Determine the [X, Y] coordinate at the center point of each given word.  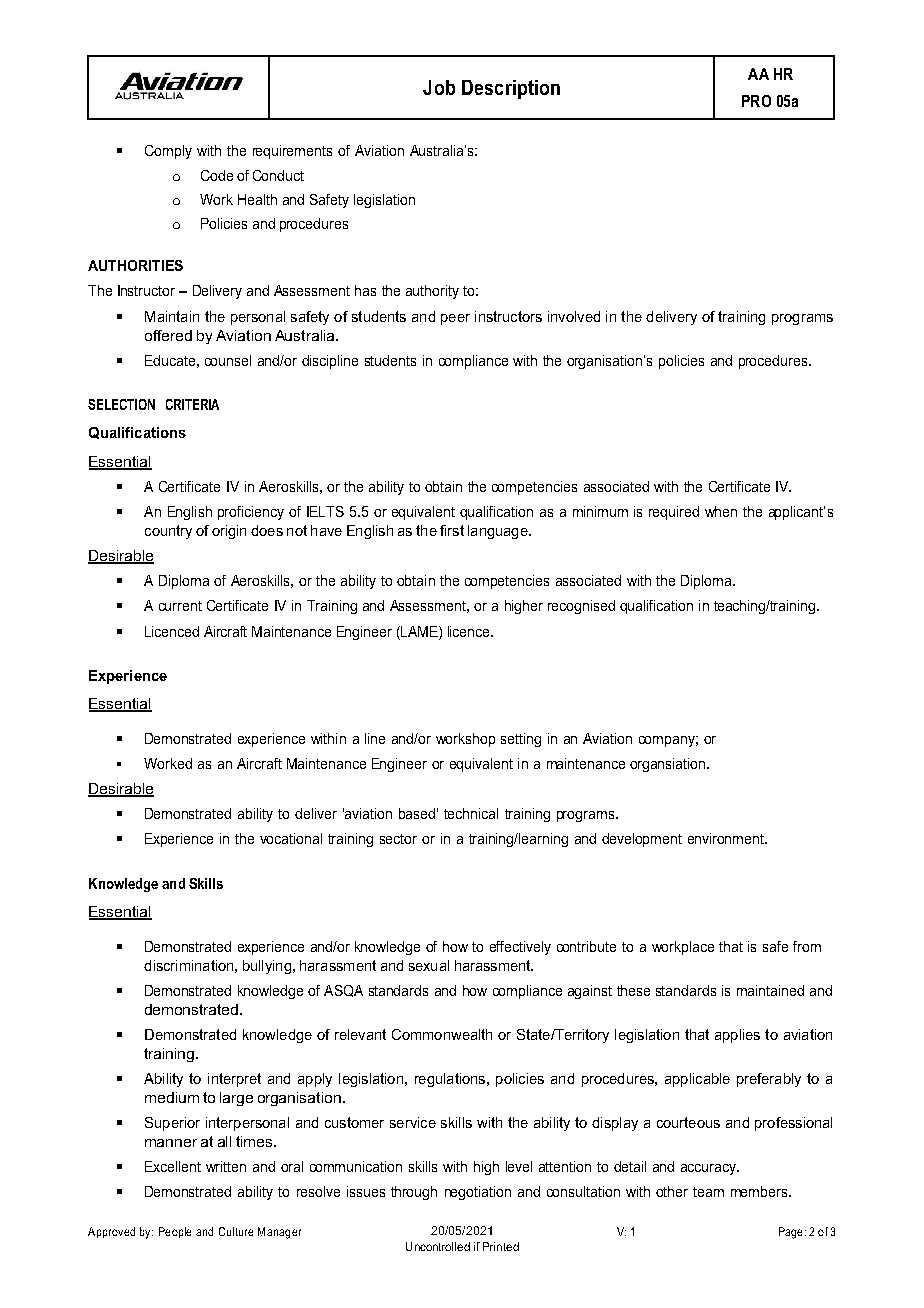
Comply [168, 152]
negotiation [478, 1193]
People [175, 1232]
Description [511, 89]
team [708, 1192]
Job [439, 87]
